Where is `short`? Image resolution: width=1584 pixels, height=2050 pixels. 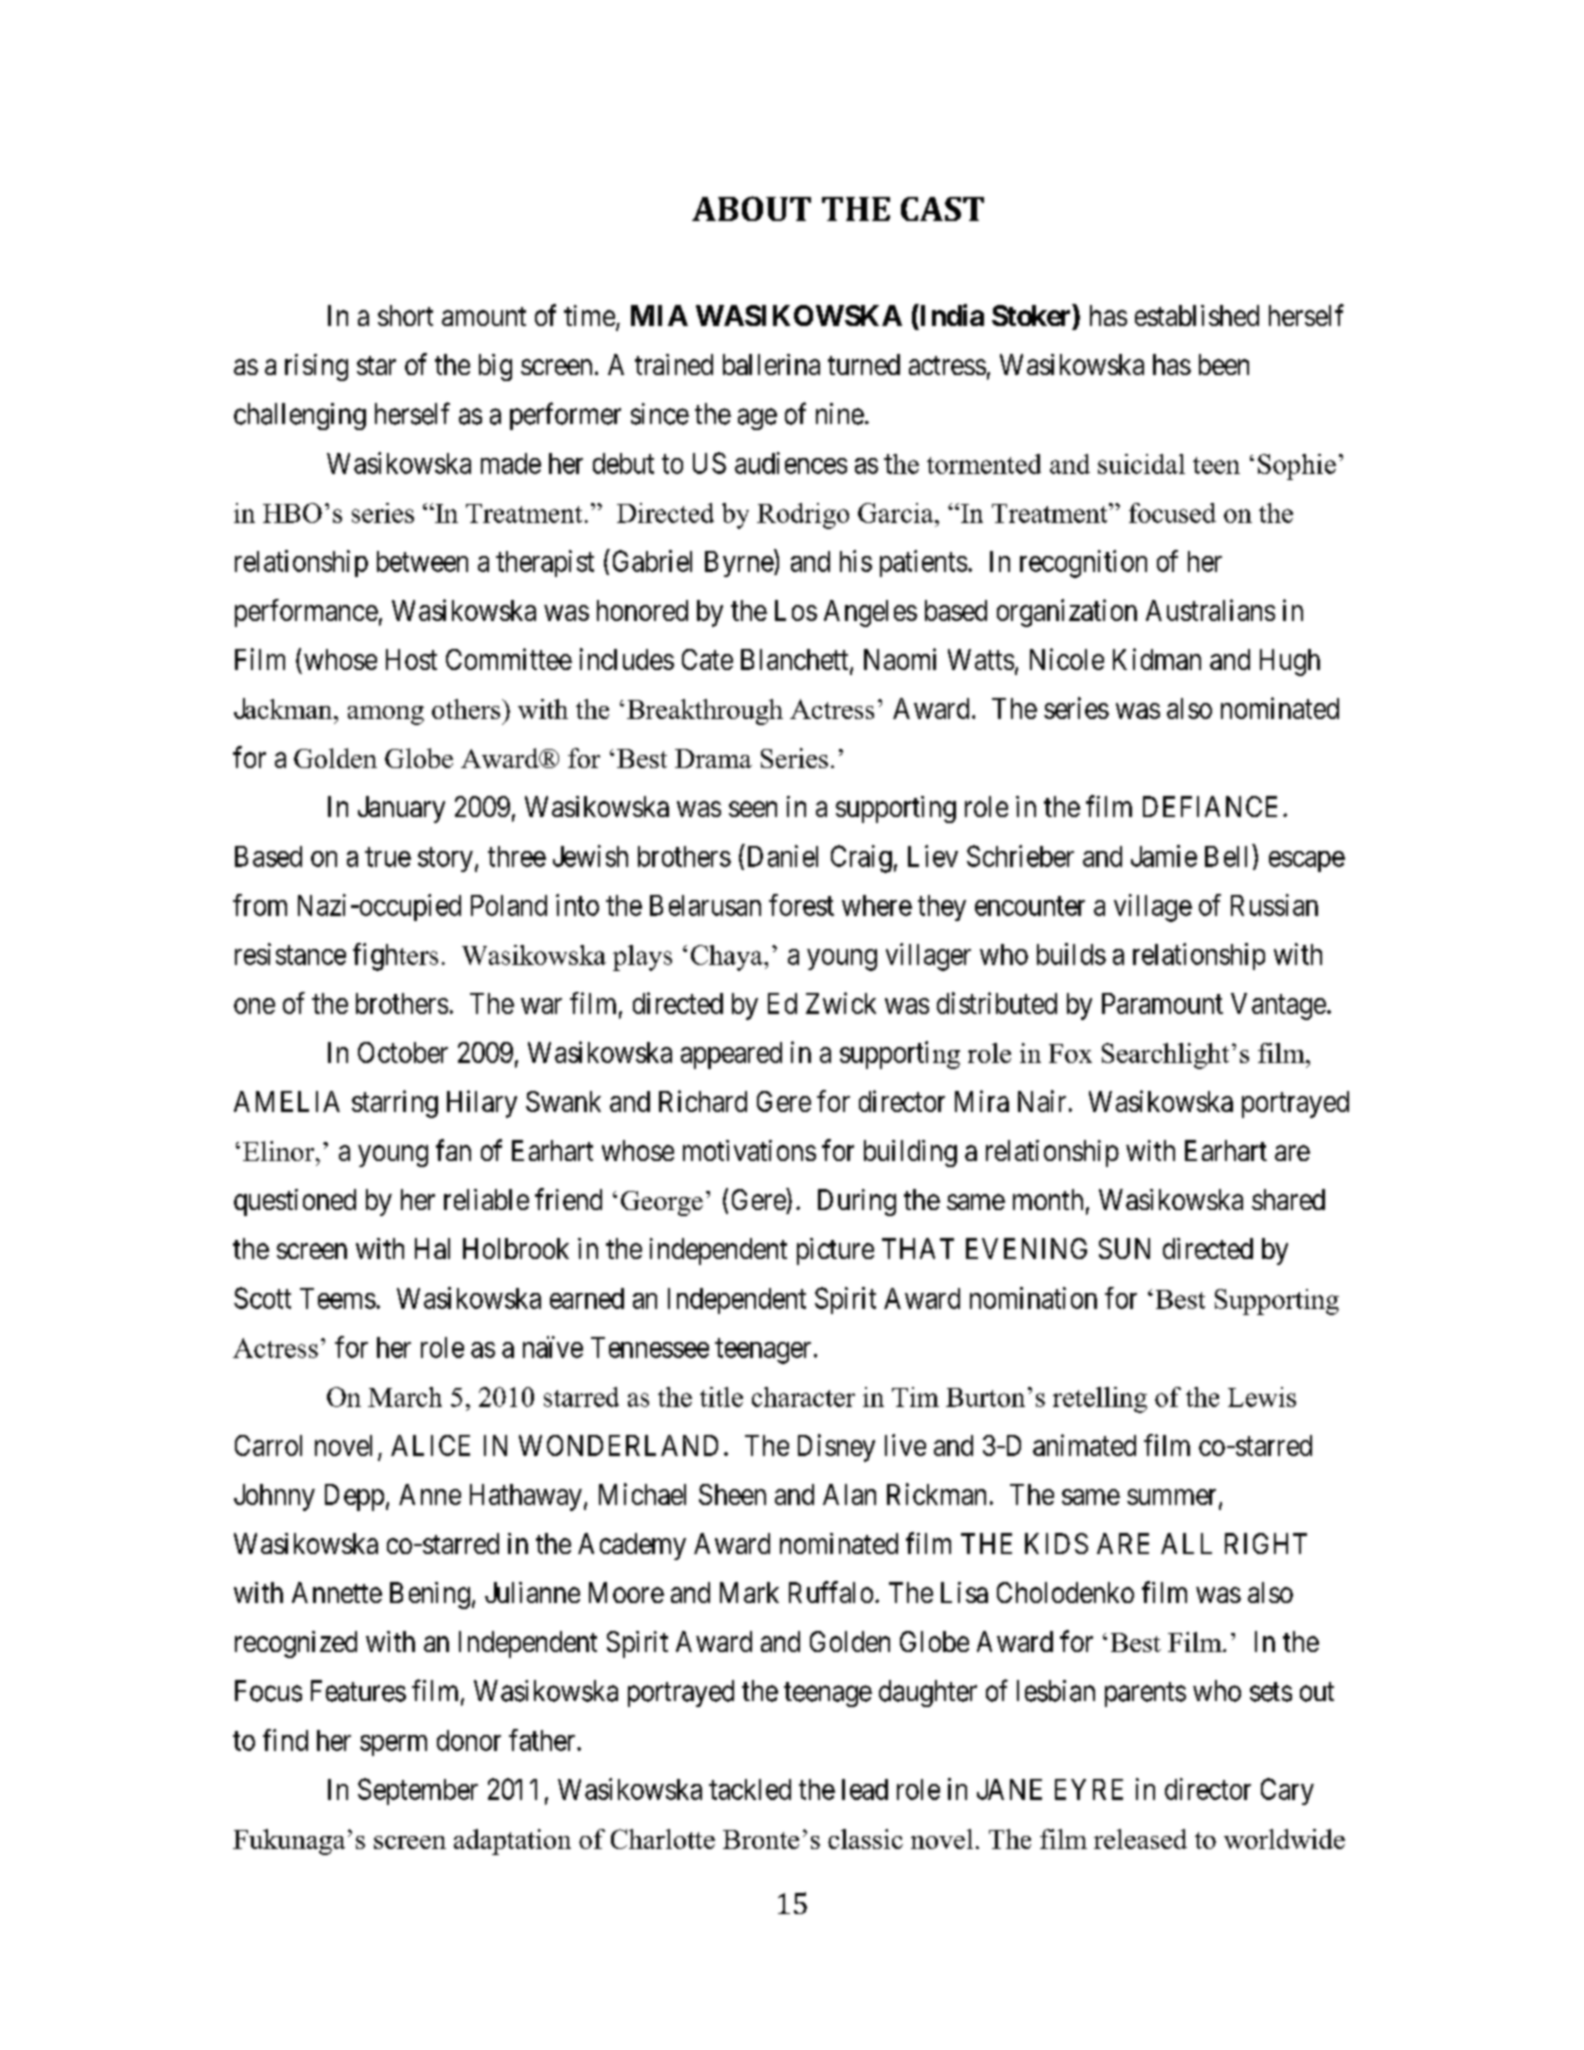 short is located at coordinates (405, 315).
